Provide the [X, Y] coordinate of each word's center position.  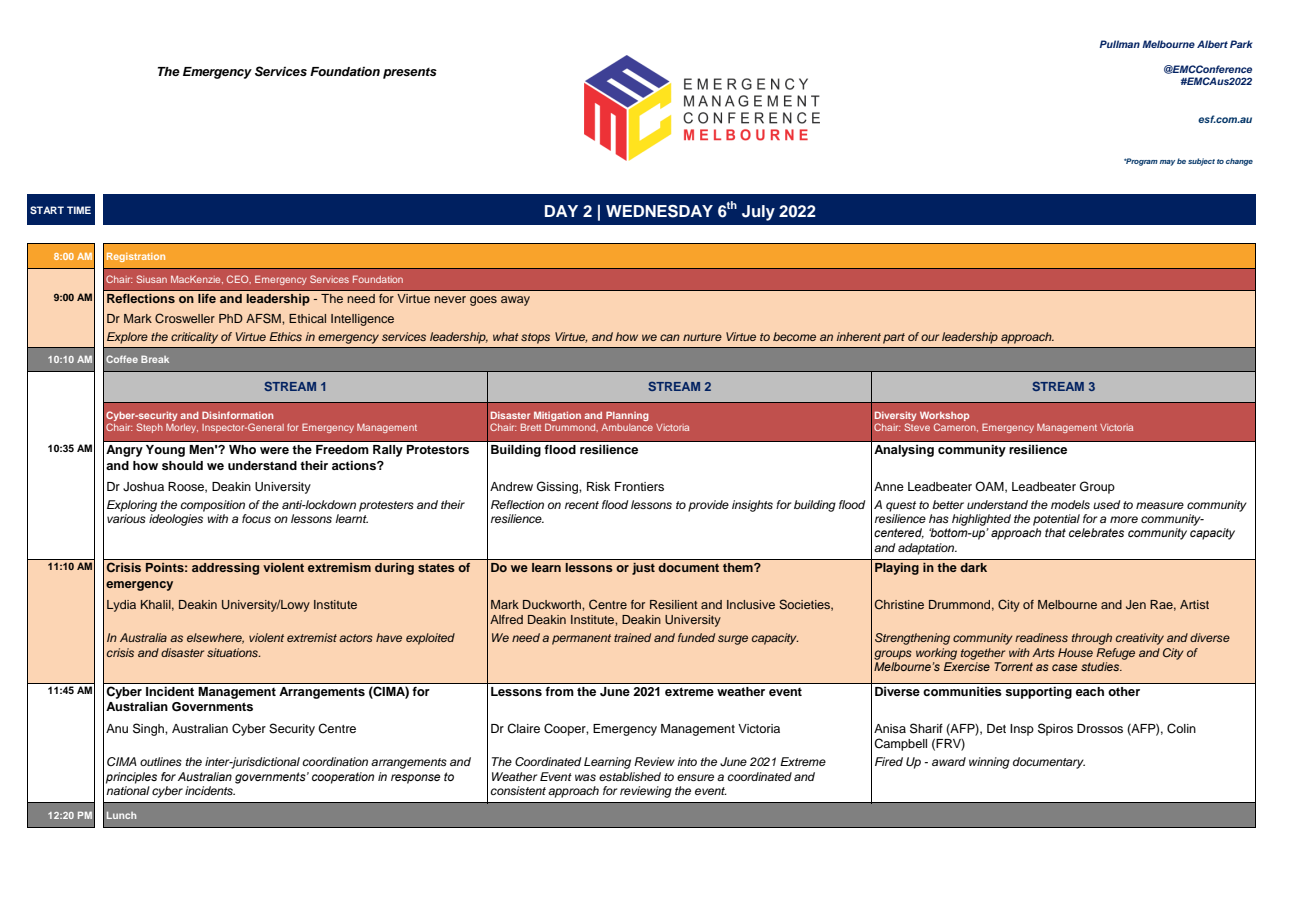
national [128, 790]
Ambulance [627, 427]
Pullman [1119, 44]
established [630, 776]
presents [410, 73]
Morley [182, 428]
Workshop [944, 417]
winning [989, 763]
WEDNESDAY [659, 211]
